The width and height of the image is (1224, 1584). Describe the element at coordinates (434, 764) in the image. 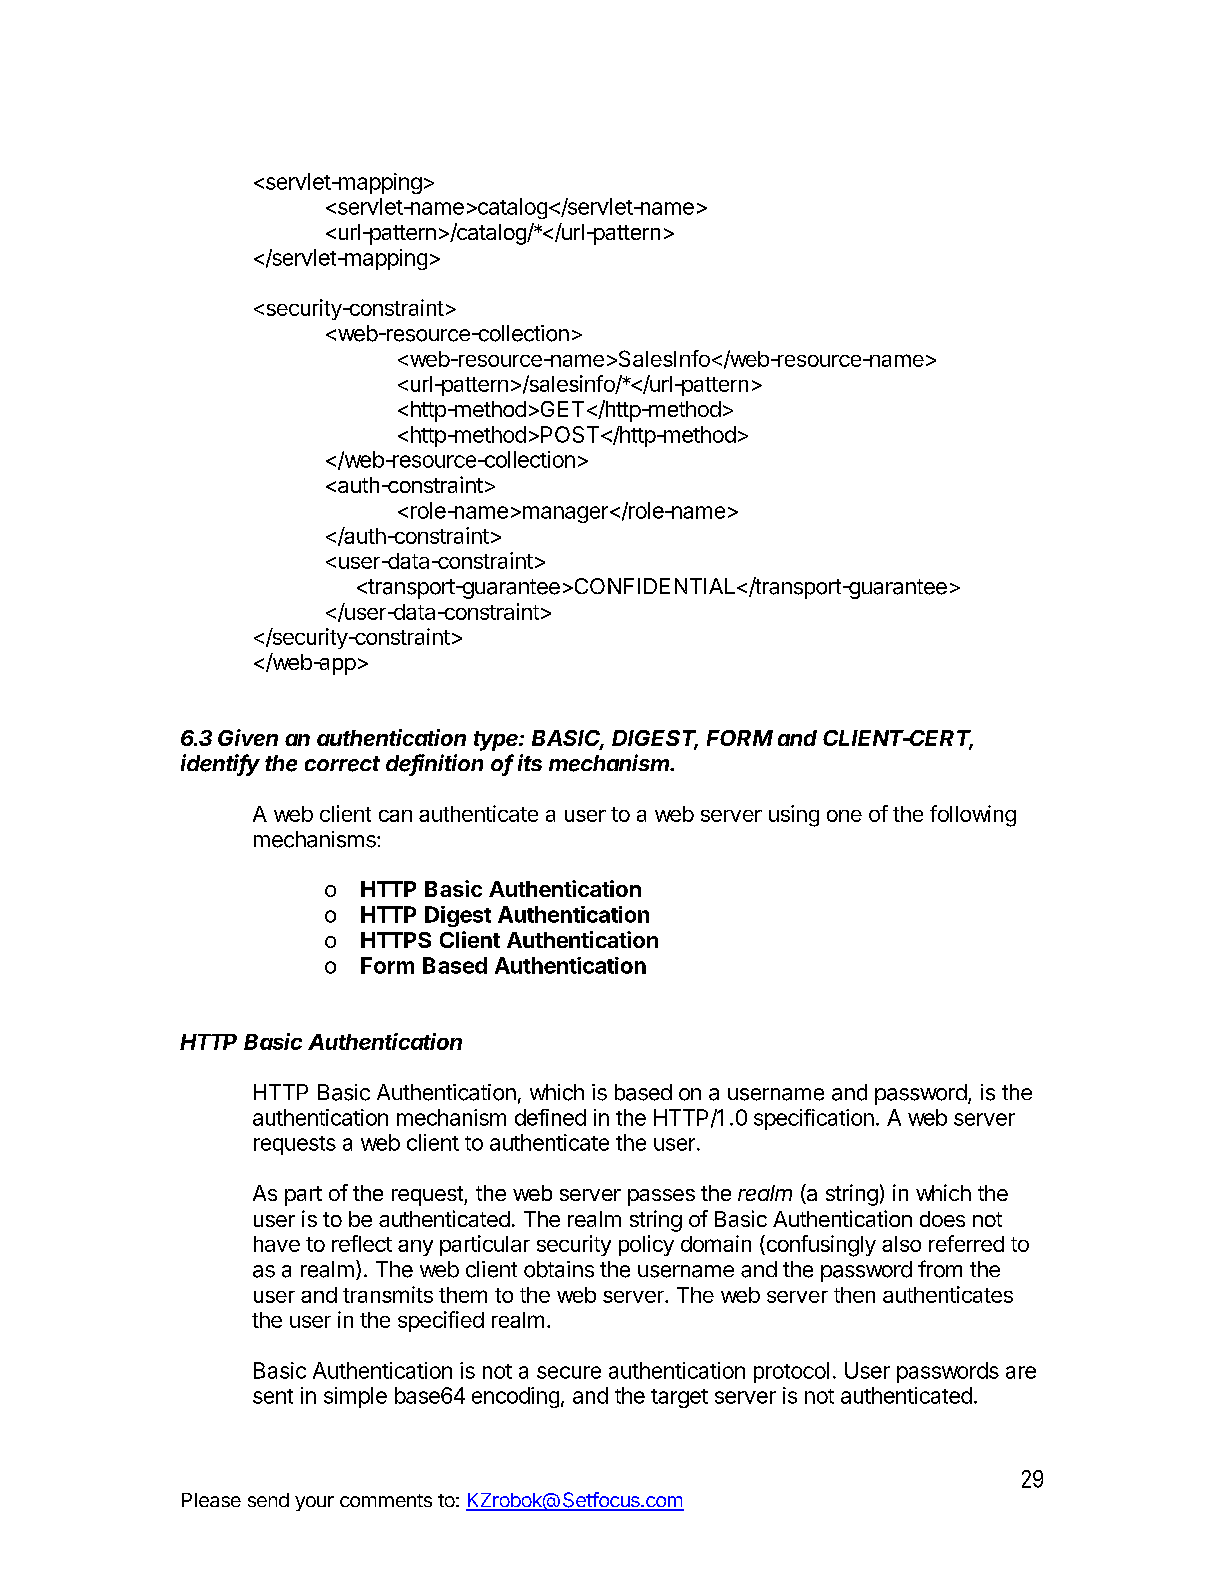

I see `definition` at that location.
